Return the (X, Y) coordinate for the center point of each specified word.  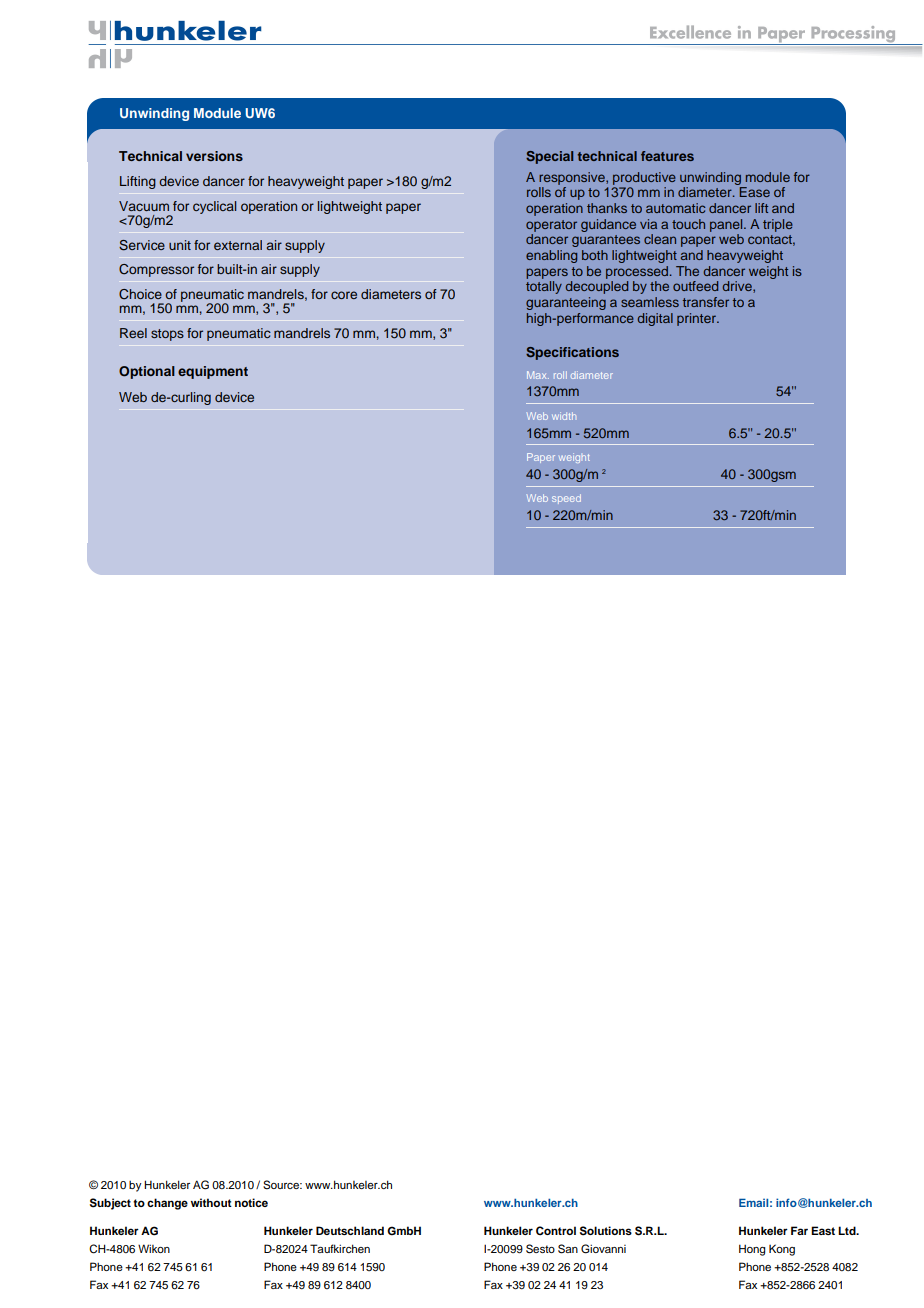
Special (549, 157)
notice (251, 1202)
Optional (147, 372)
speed (566, 499)
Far (799, 1230)
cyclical (214, 207)
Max (538, 375)
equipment (213, 372)
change (167, 1204)
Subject (110, 1204)
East (823, 1230)
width (564, 416)
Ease (755, 192)
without (211, 1202)
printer (697, 319)
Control (556, 1230)
